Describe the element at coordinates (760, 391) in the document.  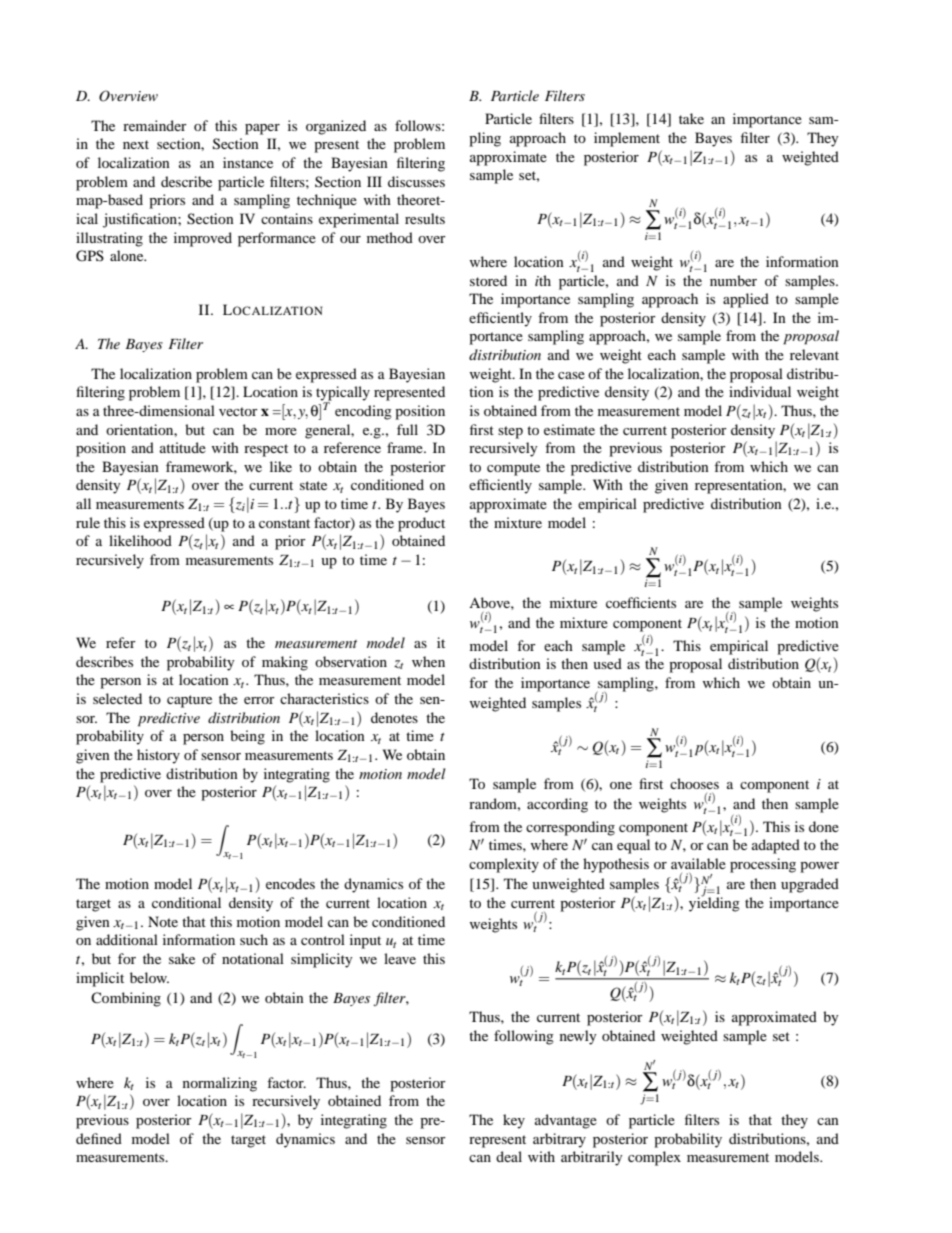
I see `individual` at that location.
